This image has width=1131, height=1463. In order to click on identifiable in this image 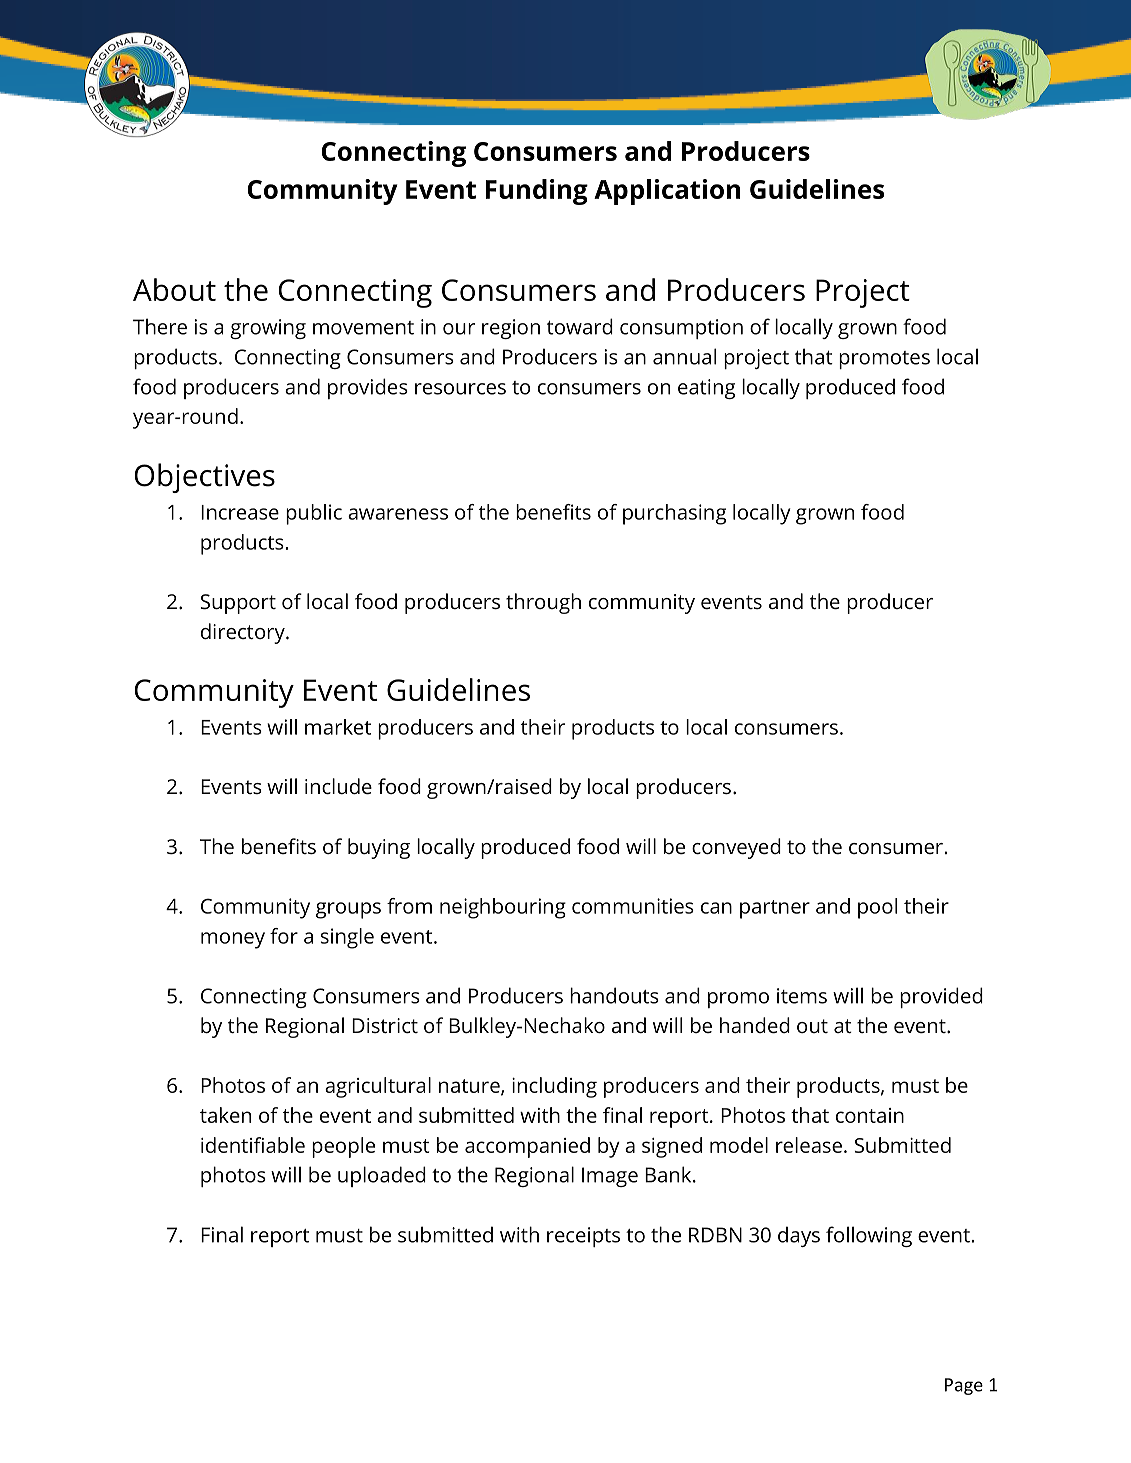, I will do `click(253, 1145)`.
